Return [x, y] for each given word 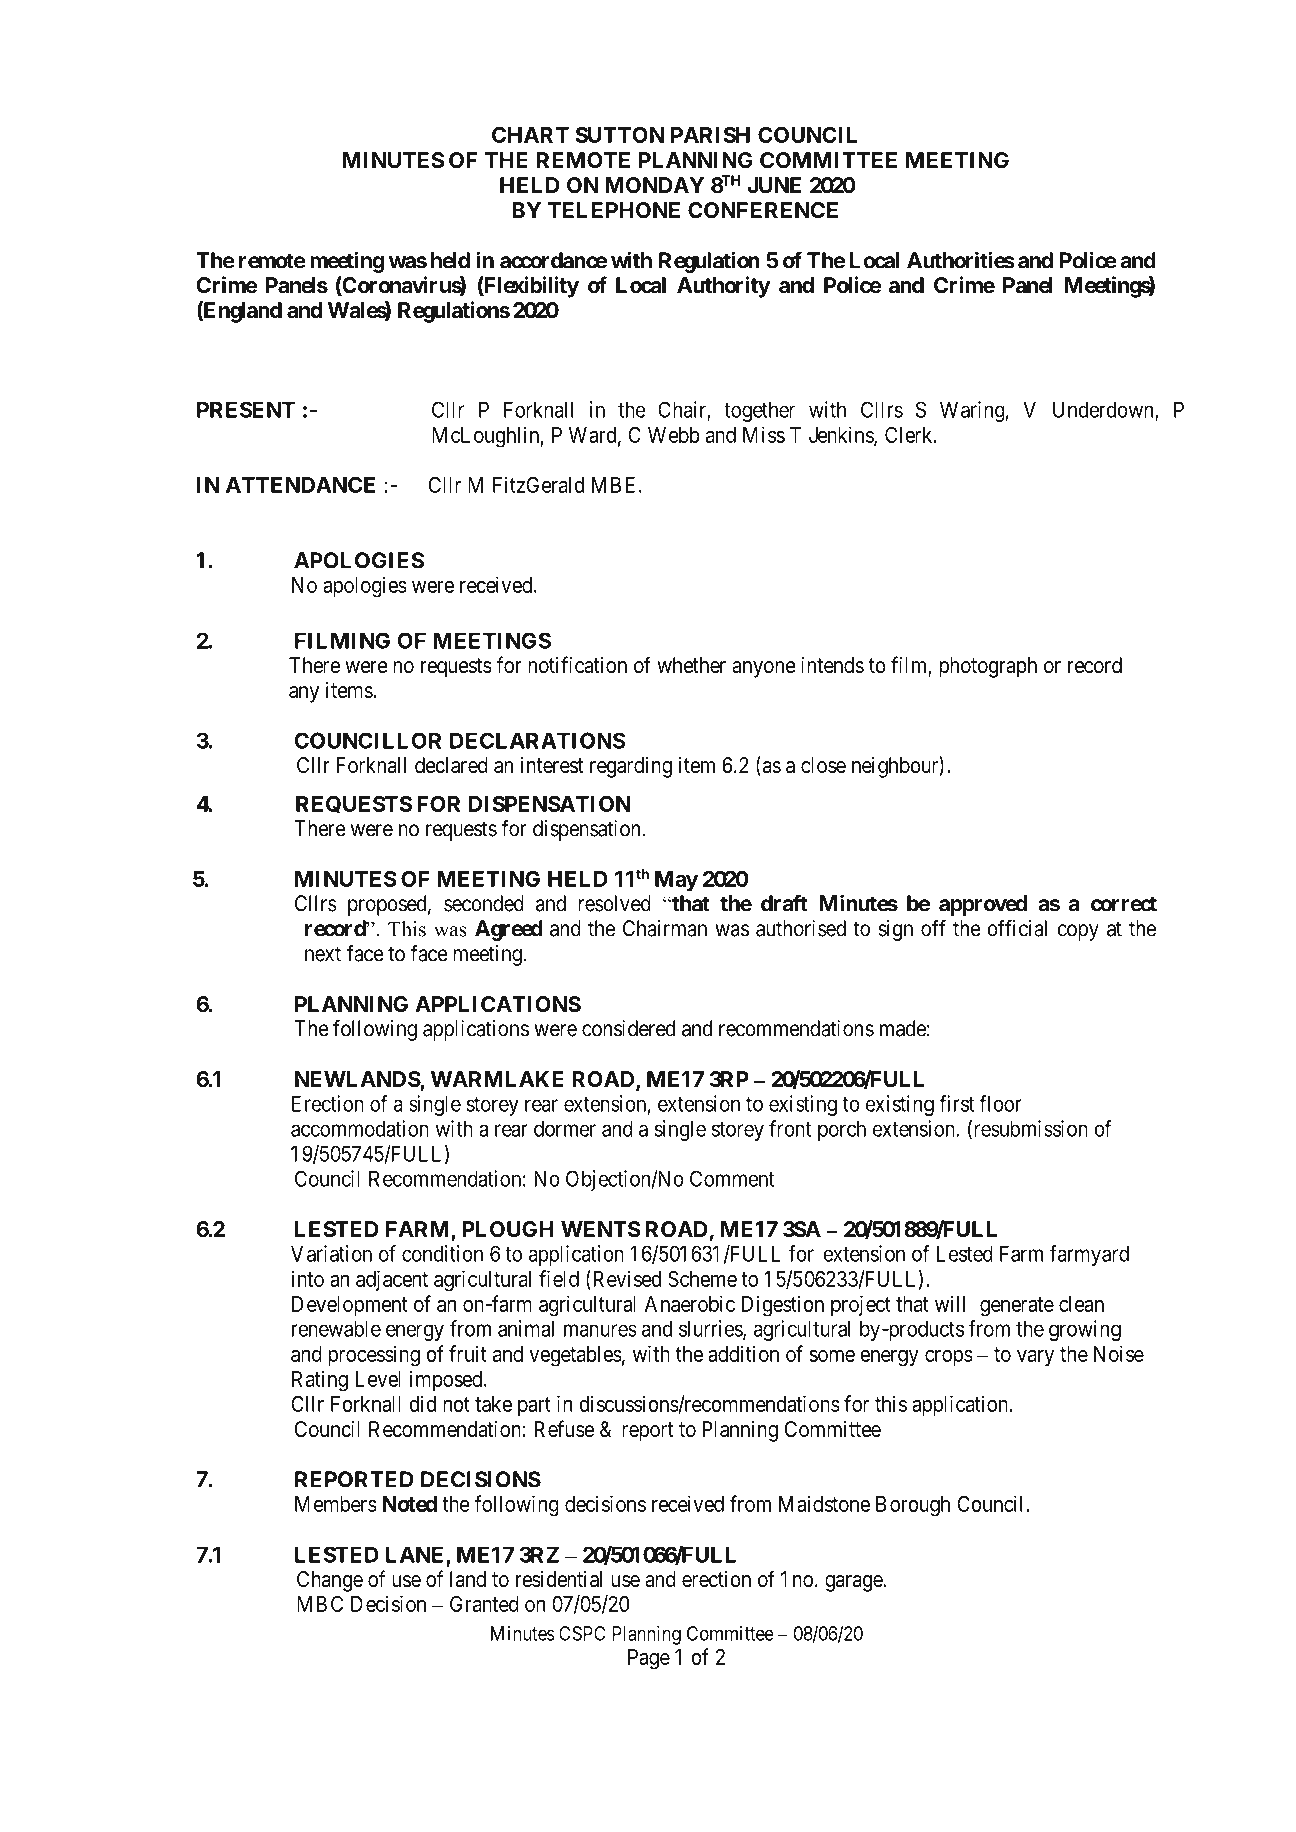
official [1017, 928]
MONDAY [654, 185]
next [323, 954]
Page [649, 1659]
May [676, 881]
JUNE [774, 185]
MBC [320, 1604]
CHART [530, 134]
